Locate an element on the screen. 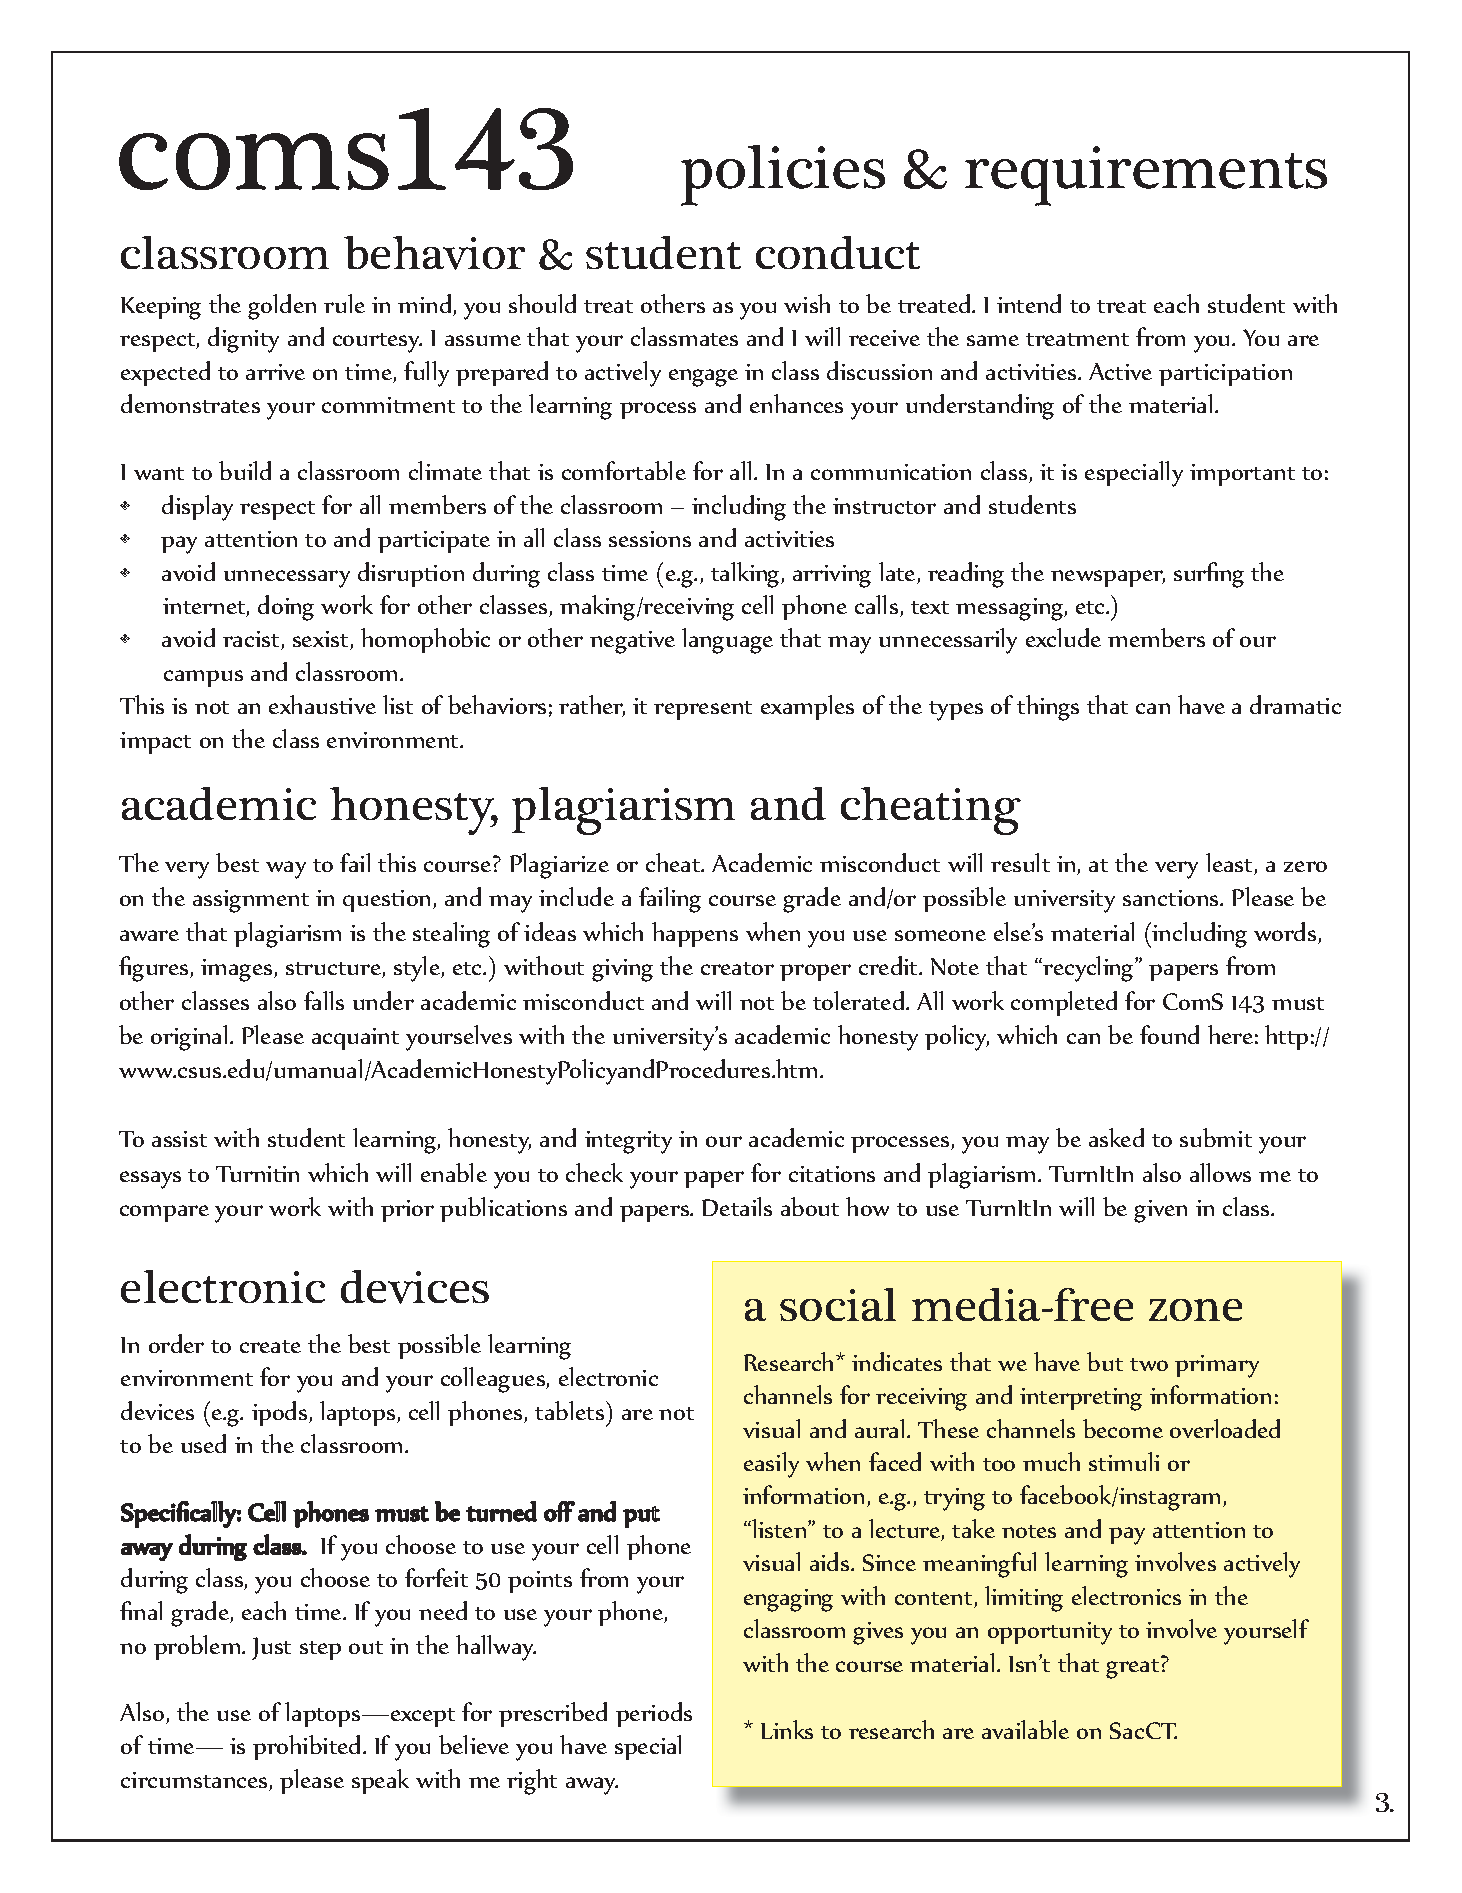 This screenshot has width=1462, height=1893. Links is located at coordinates (787, 1729).
